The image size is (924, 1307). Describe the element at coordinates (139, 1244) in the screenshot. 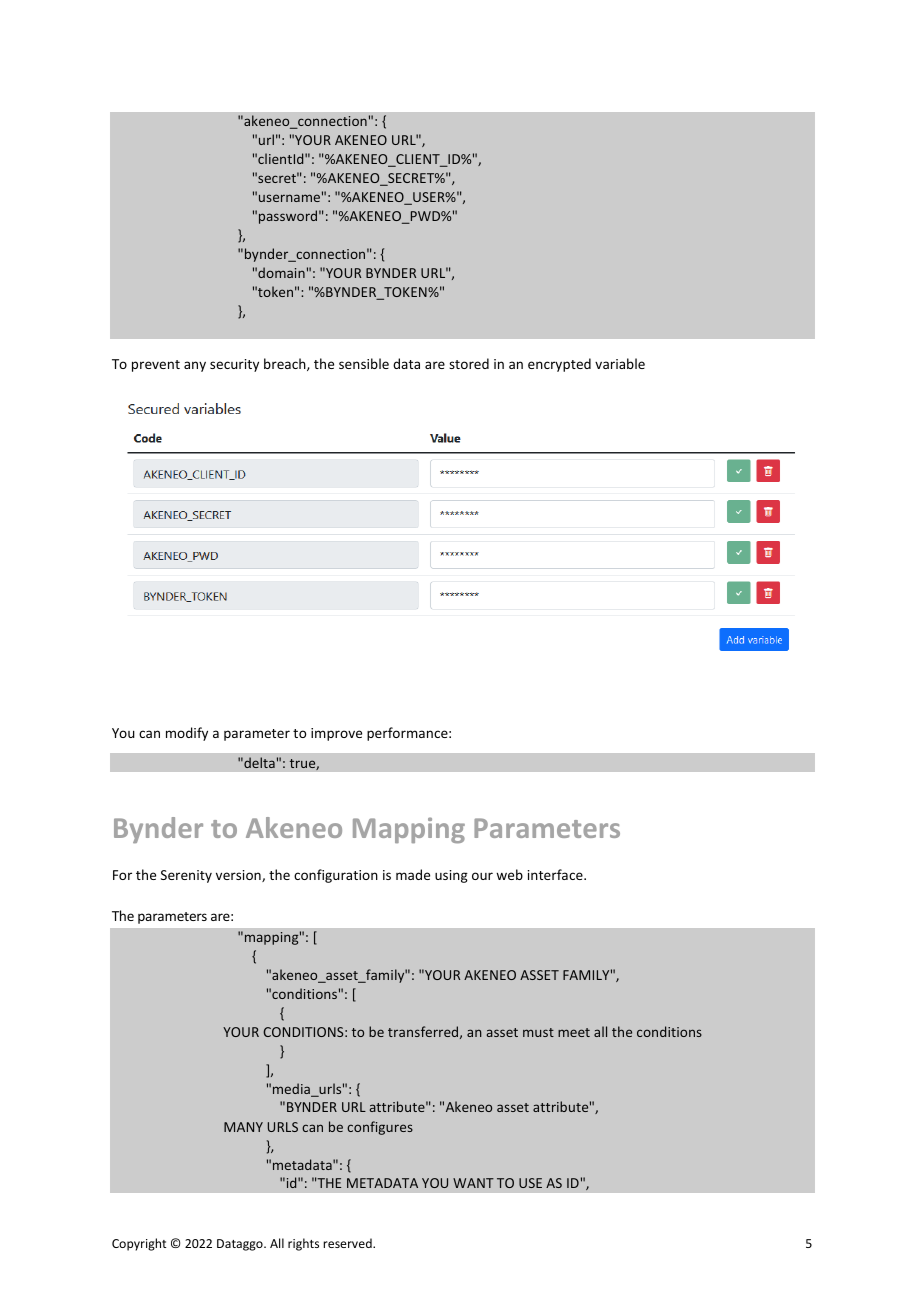

I see `Copyright` at that location.
